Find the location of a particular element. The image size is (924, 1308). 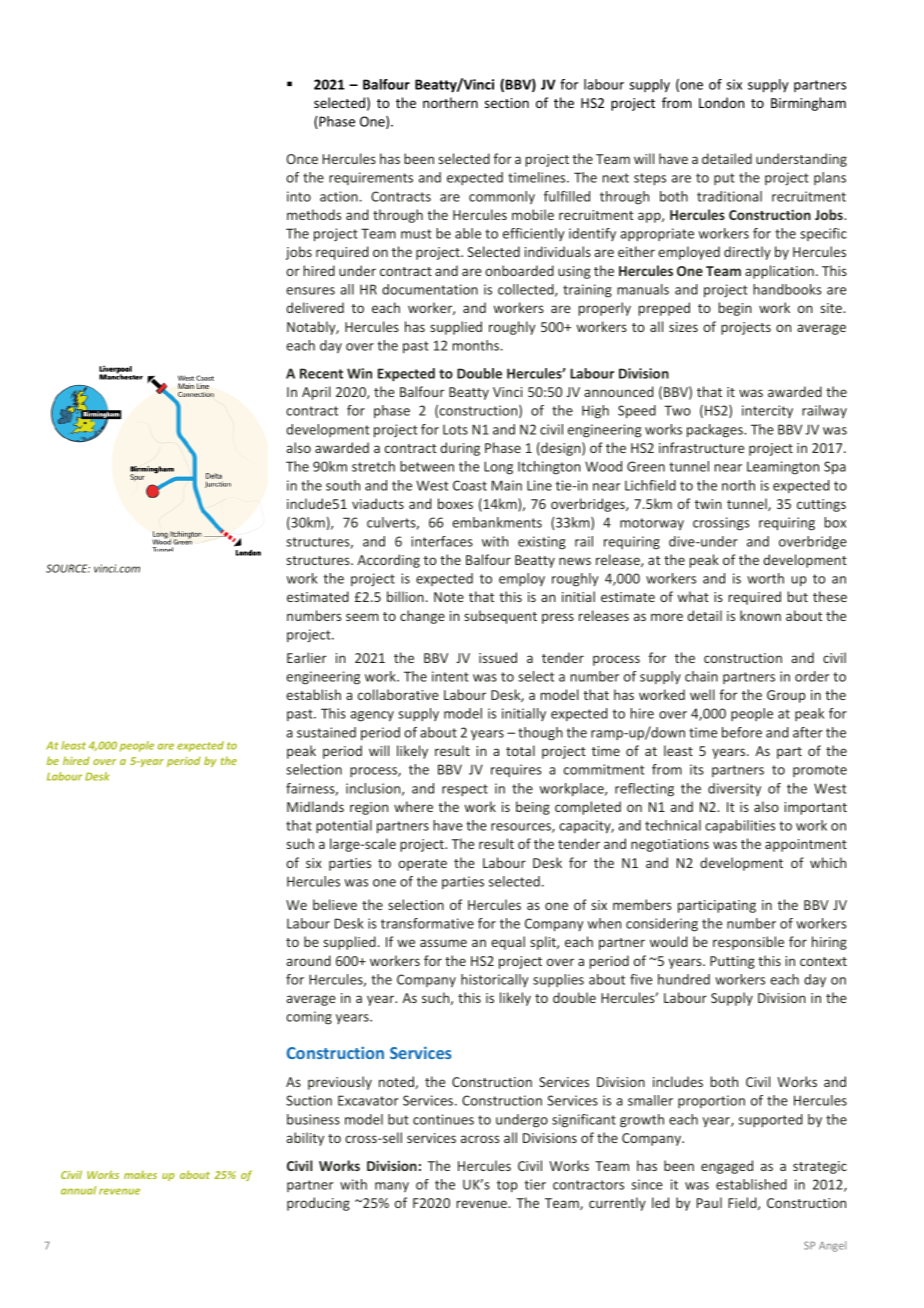

top is located at coordinates (507, 1186).
